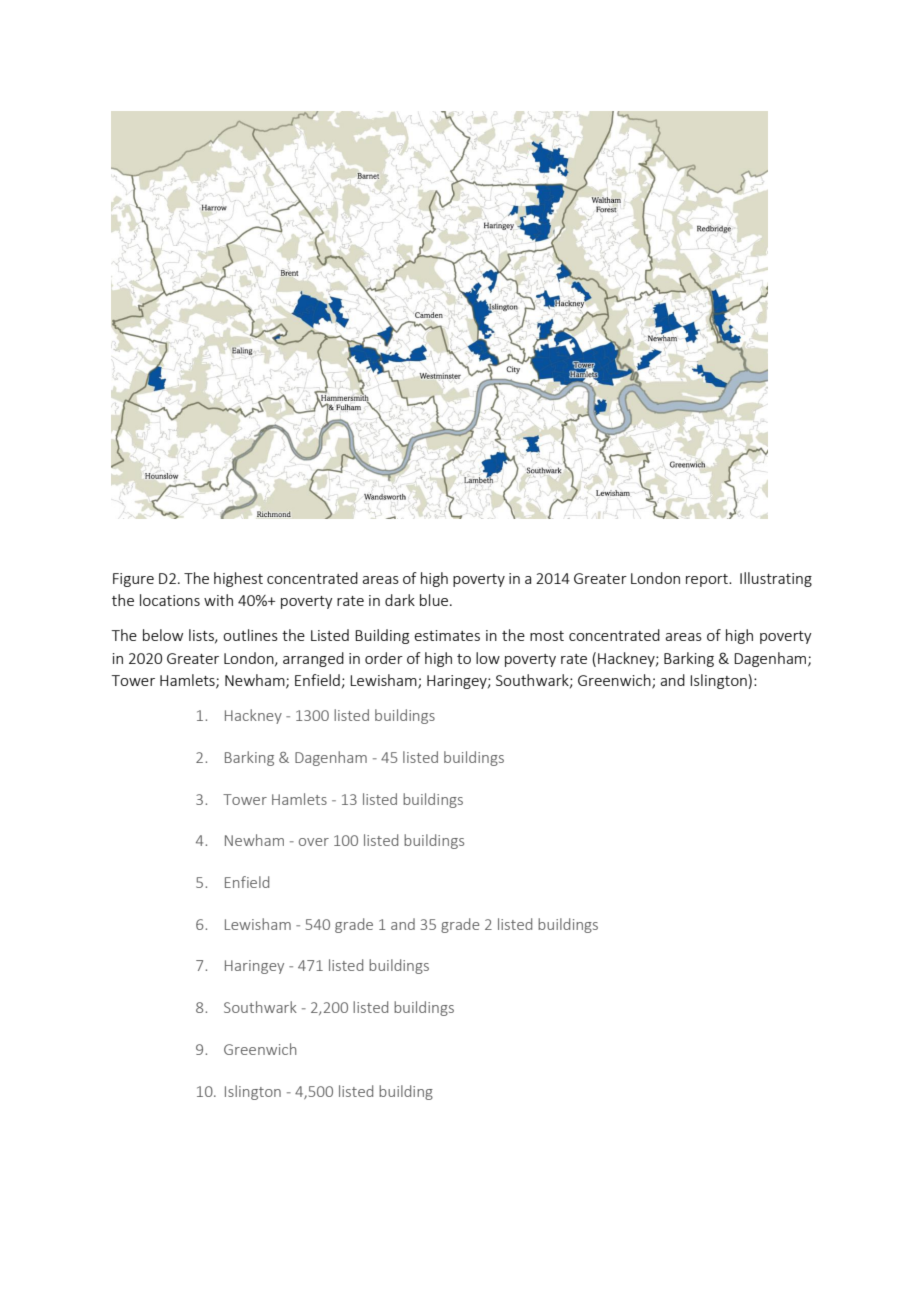  I want to click on with, so click(218, 600).
